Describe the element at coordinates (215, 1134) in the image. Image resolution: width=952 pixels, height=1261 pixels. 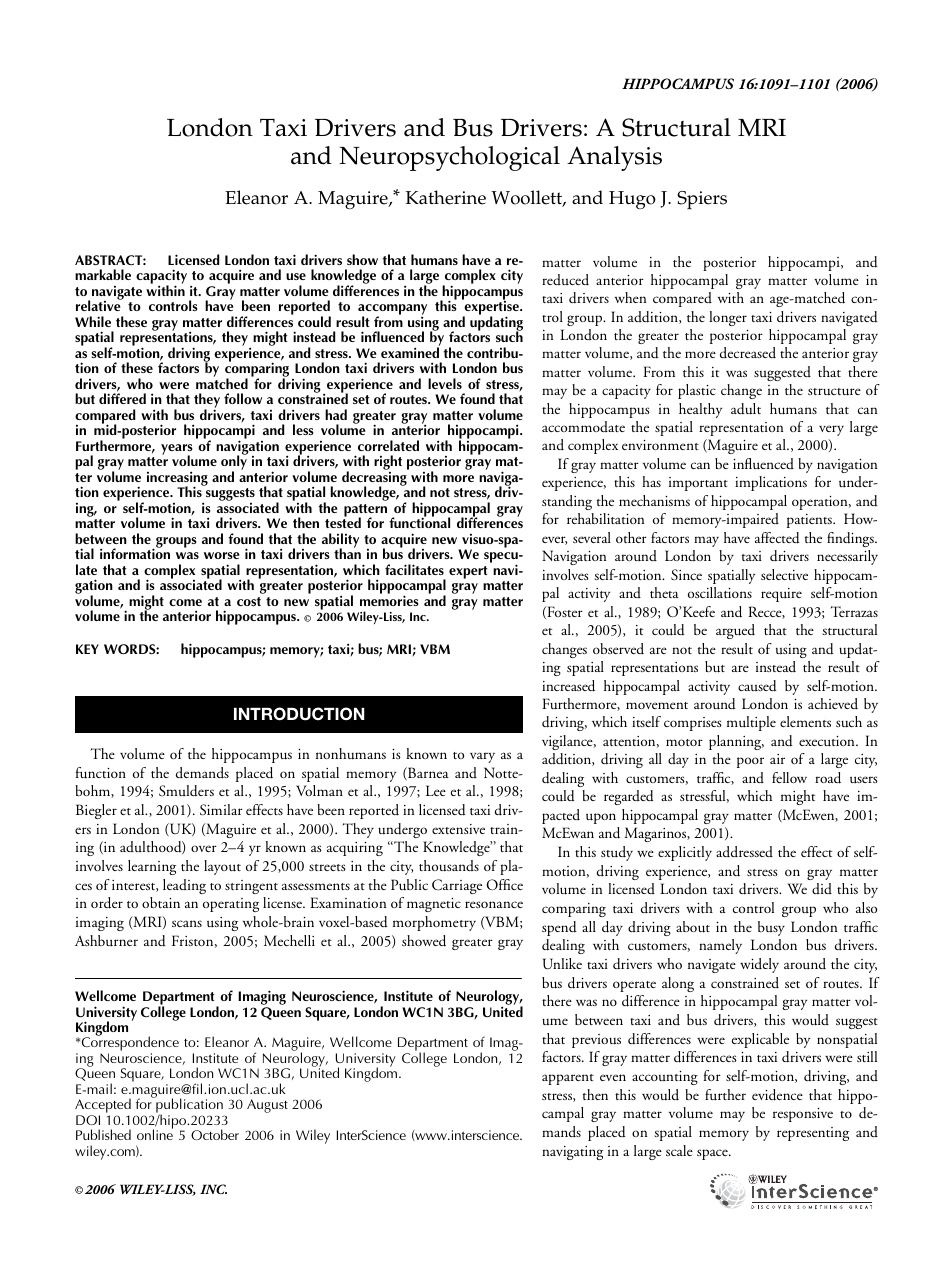
I see `October` at that location.
